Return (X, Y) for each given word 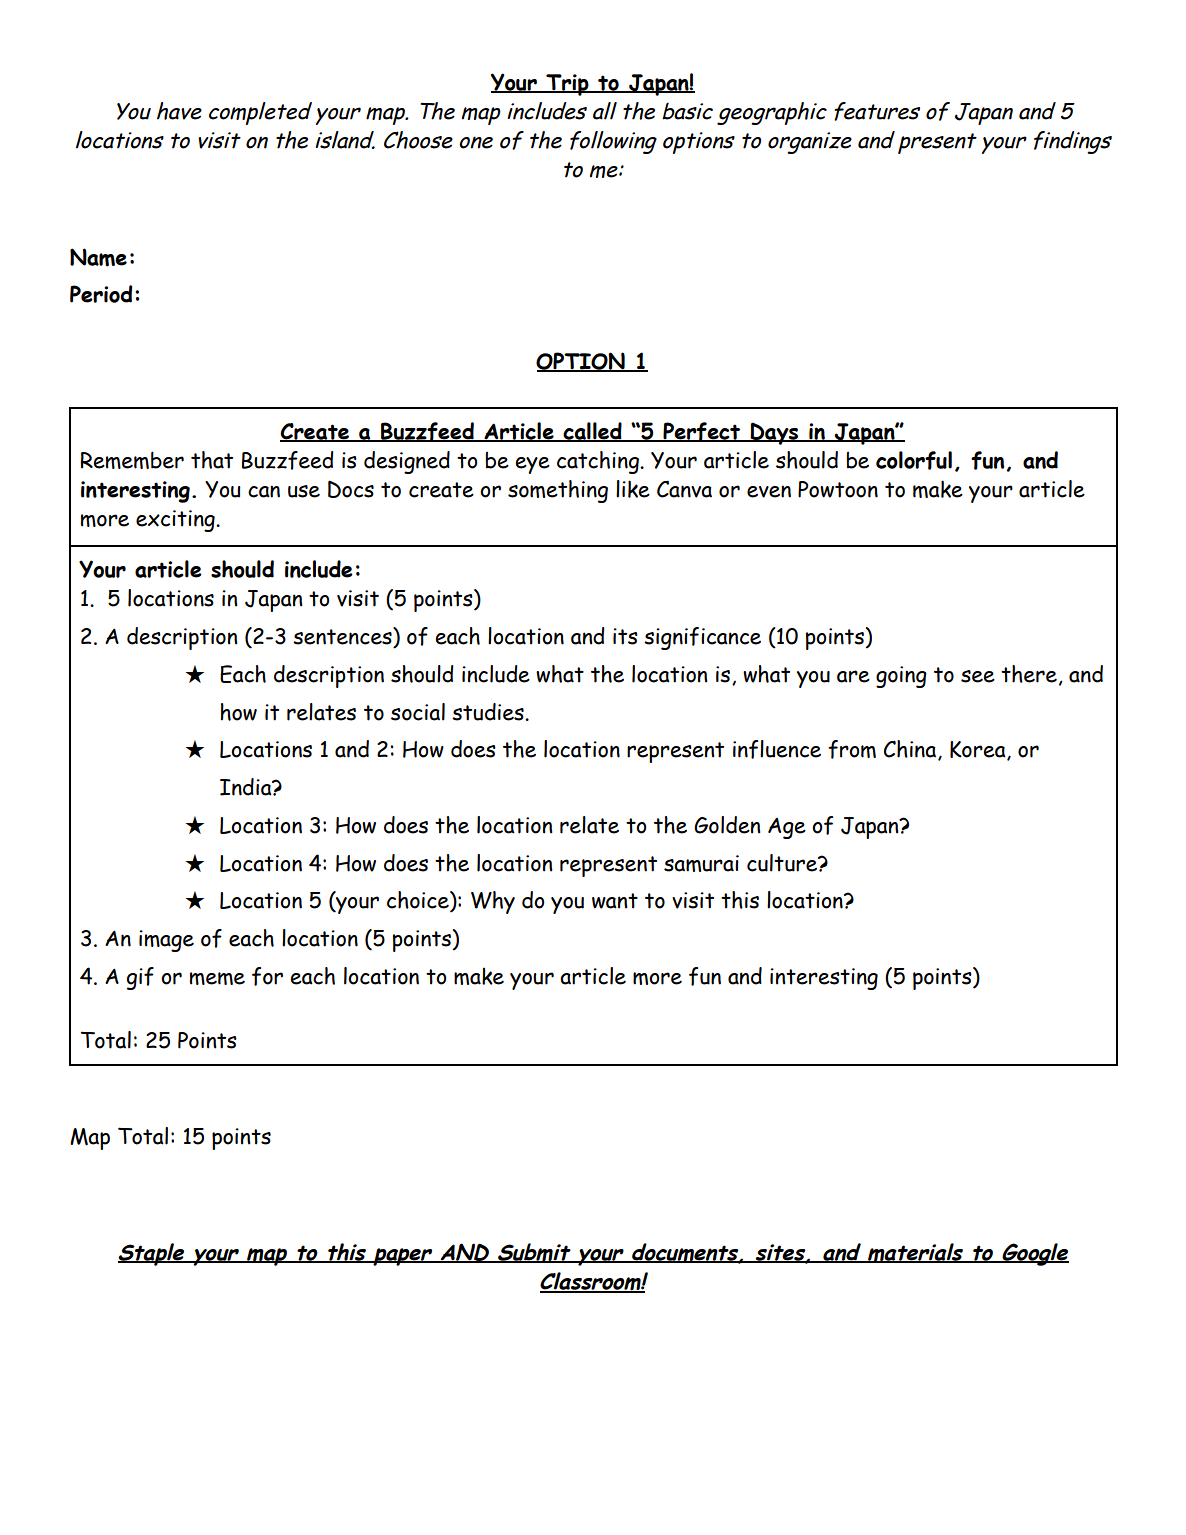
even (769, 491)
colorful (914, 460)
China (910, 749)
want (615, 901)
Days (775, 433)
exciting (176, 521)
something (558, 491)
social (418, 712)
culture (783, 863)
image (166, 941)
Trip (567, 85)
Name (98, 257)
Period (101, 294)
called (592, 432)
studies (489, 712)
